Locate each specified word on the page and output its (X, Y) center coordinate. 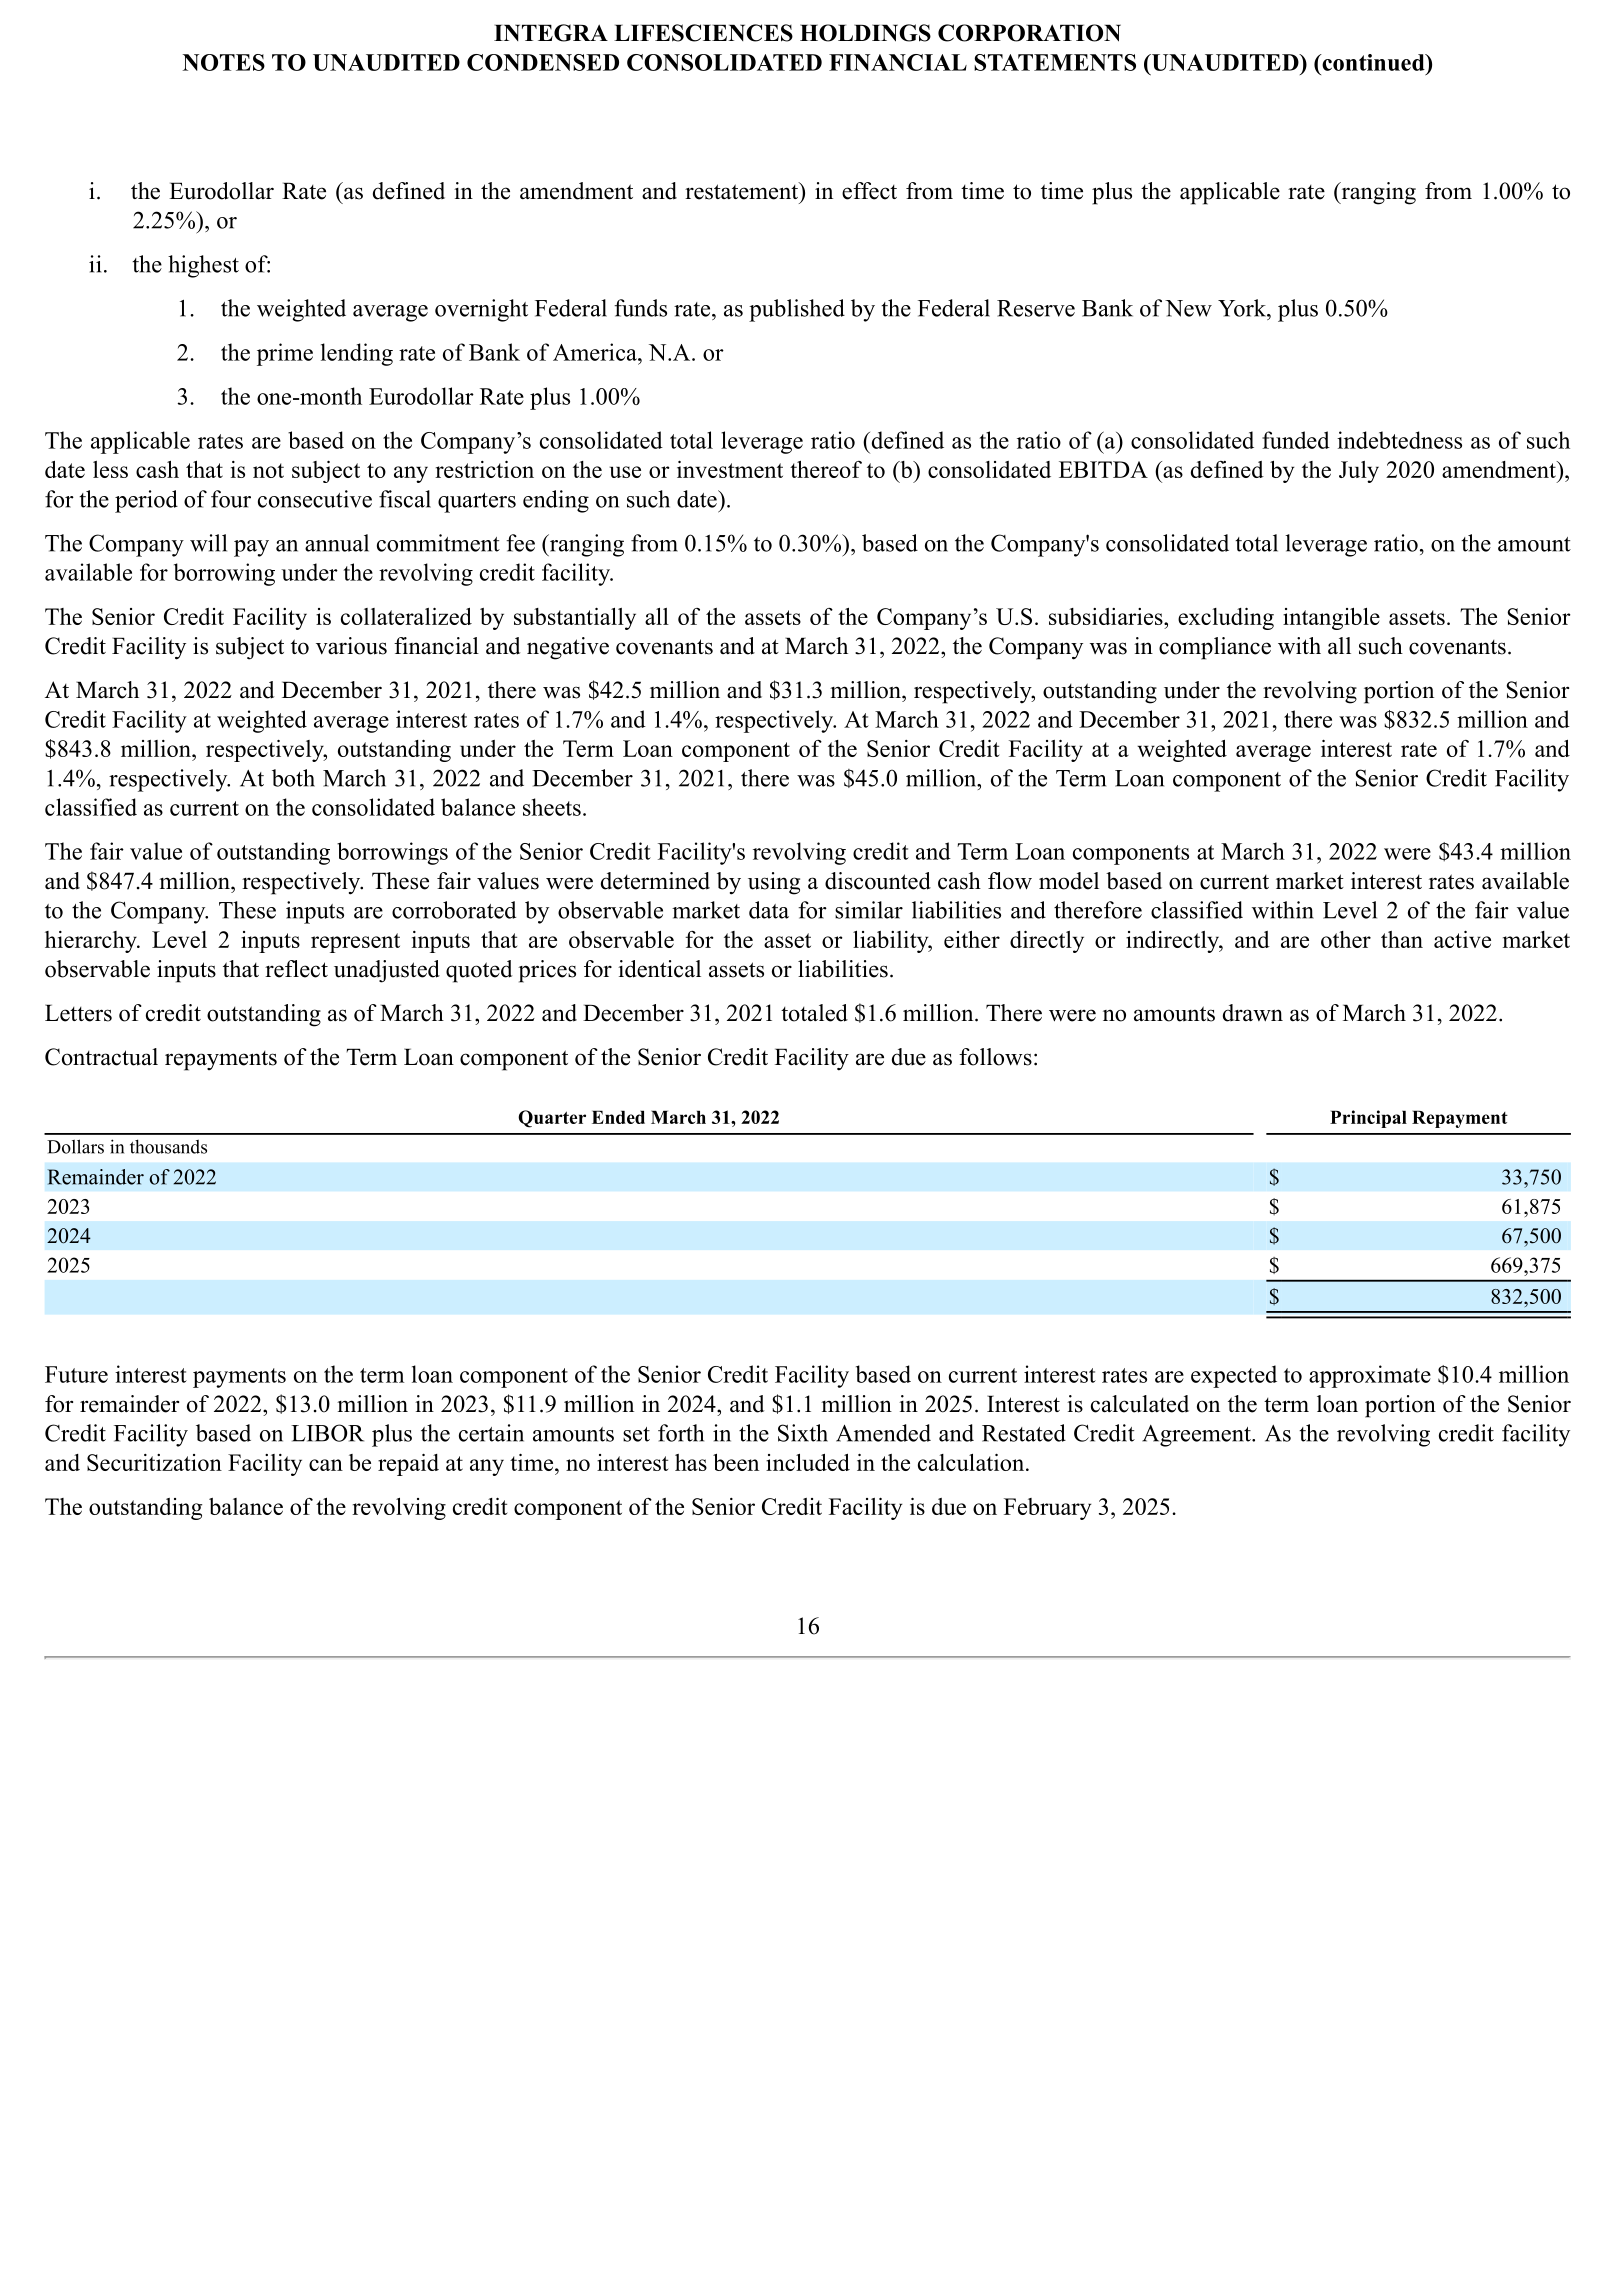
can (326, 1465)
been (736, 1462)
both (293, 778)
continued (1373, 62)
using (774, 883)
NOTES (224, 62)
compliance (1215, 648)
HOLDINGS (865, 33)
